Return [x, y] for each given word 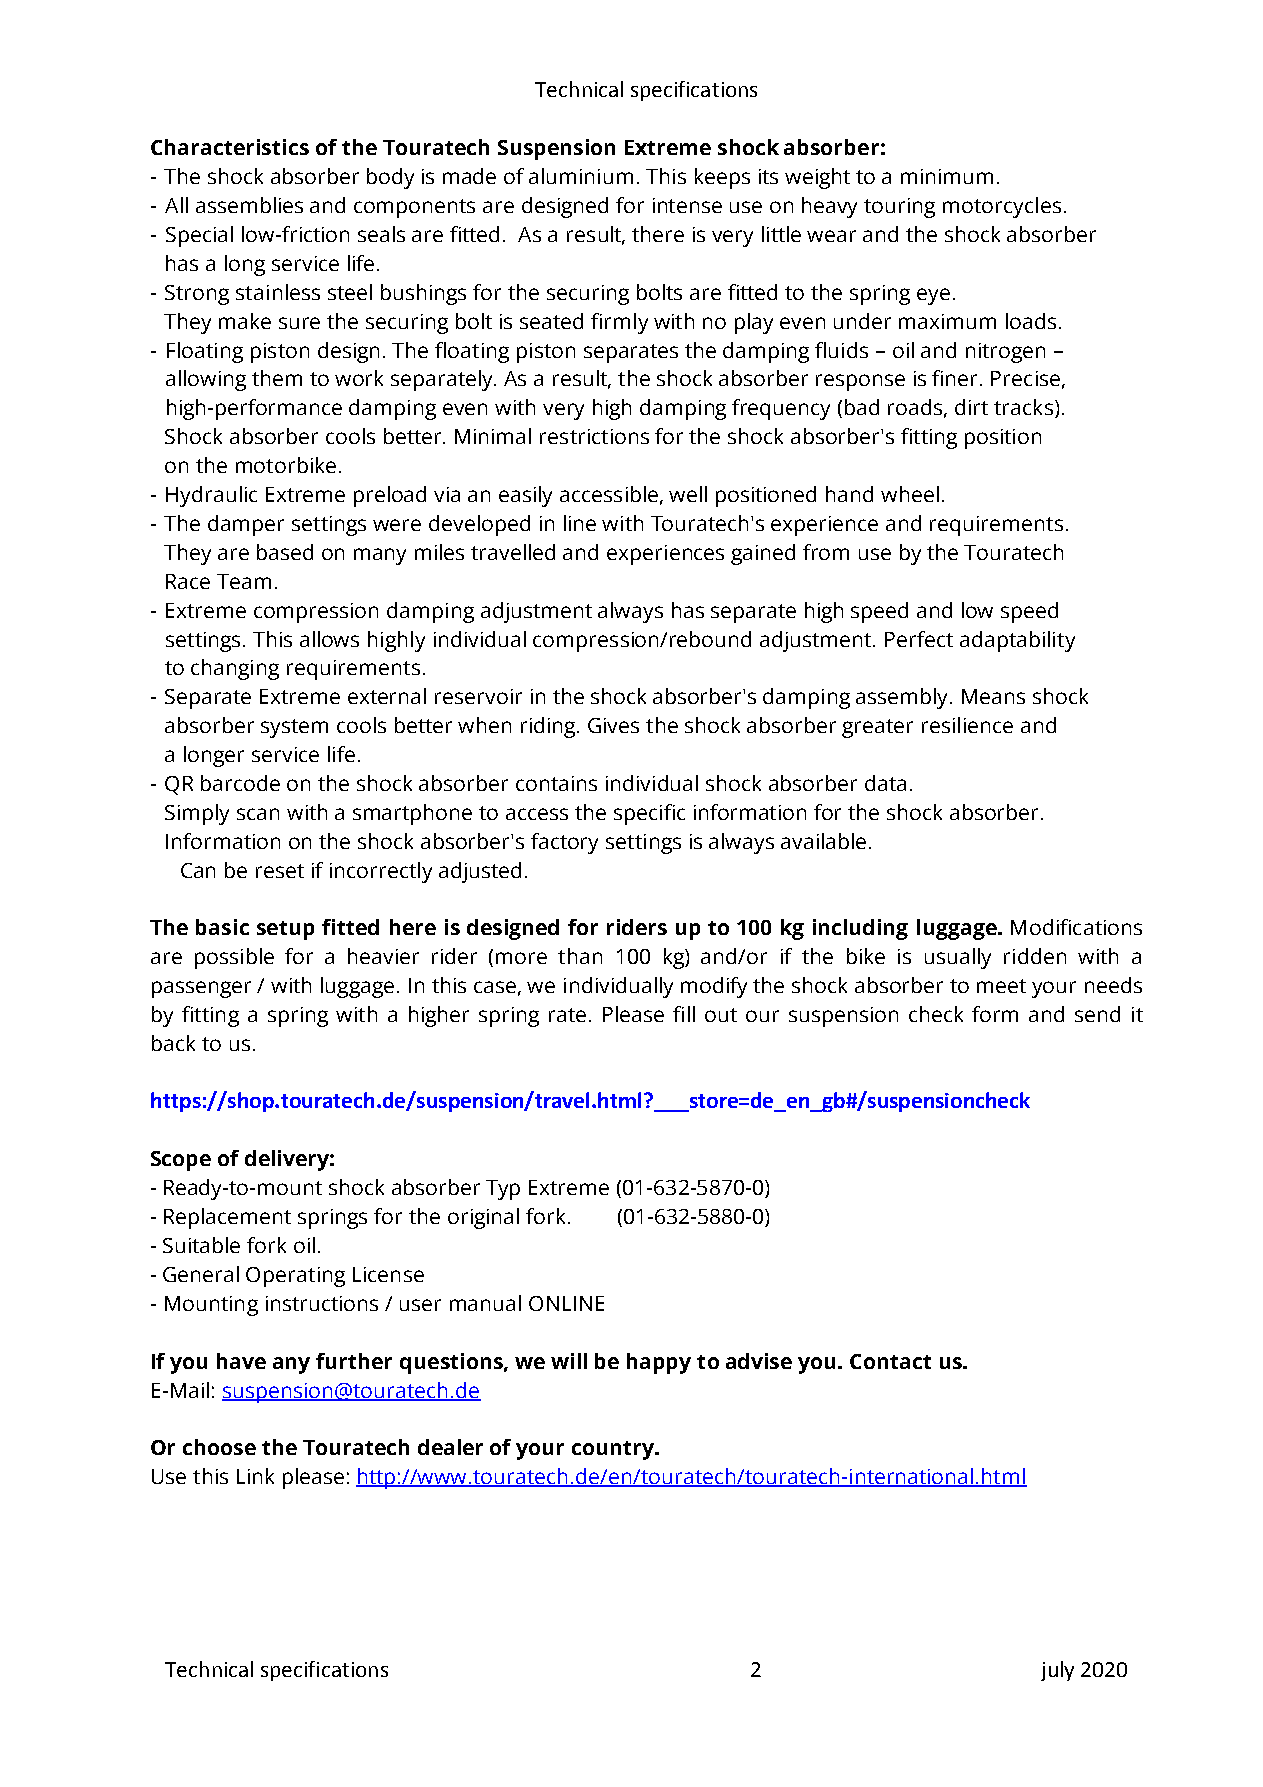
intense [687, 205]
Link [255, 1476]
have [241, 1361]
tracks [1023, 407]
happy [659, 1363]
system [294, 728]
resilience [967, 725]
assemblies [249, 205]
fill [684, 1014]
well [688, 494]
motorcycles [1002, 207]
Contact [890, 1361]
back [173, 1043]
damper [246, 525]
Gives [613, 725]
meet [1001, 986]
